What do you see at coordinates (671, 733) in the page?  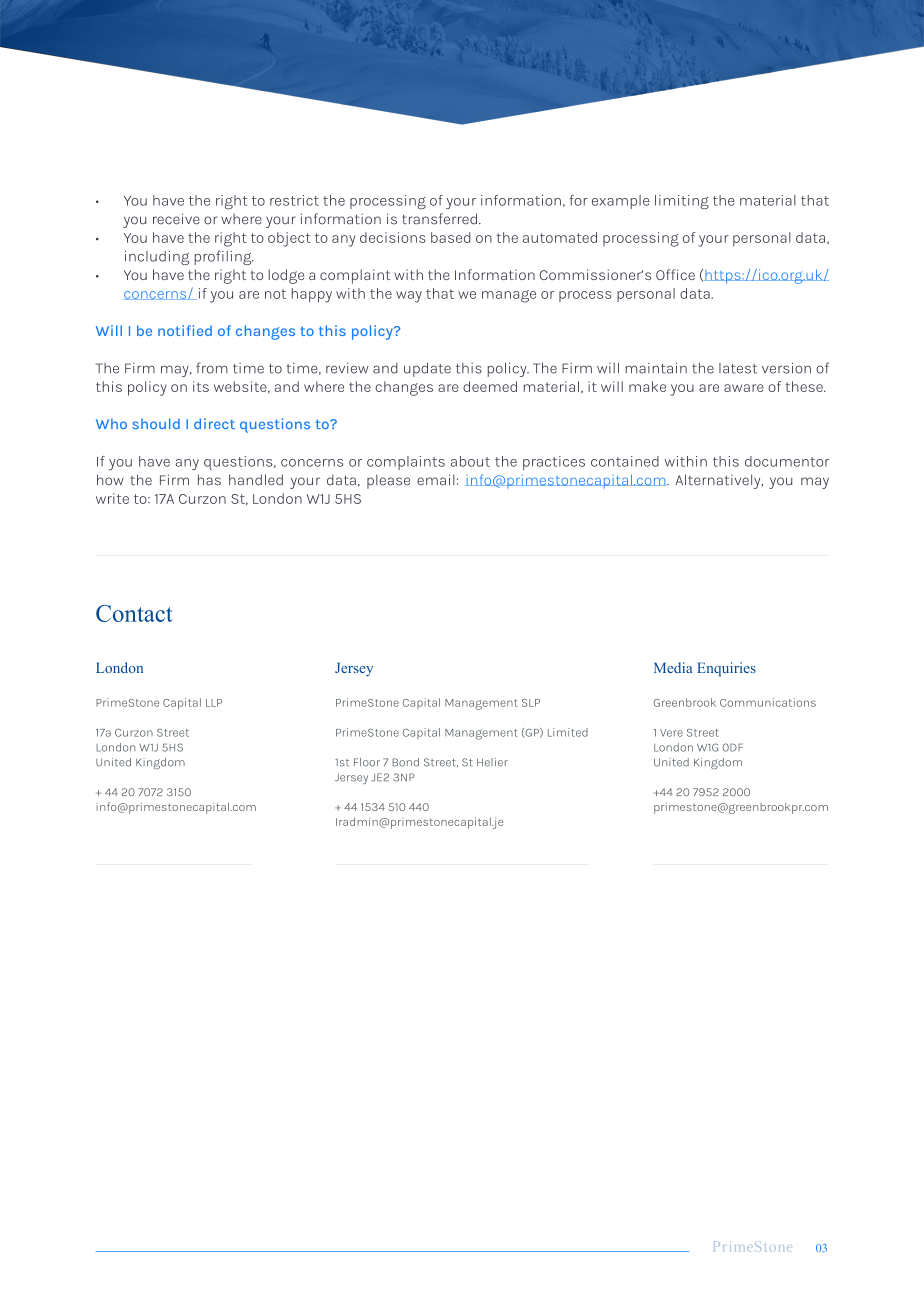 I see `Vere` at bounding box center [671, 733].
